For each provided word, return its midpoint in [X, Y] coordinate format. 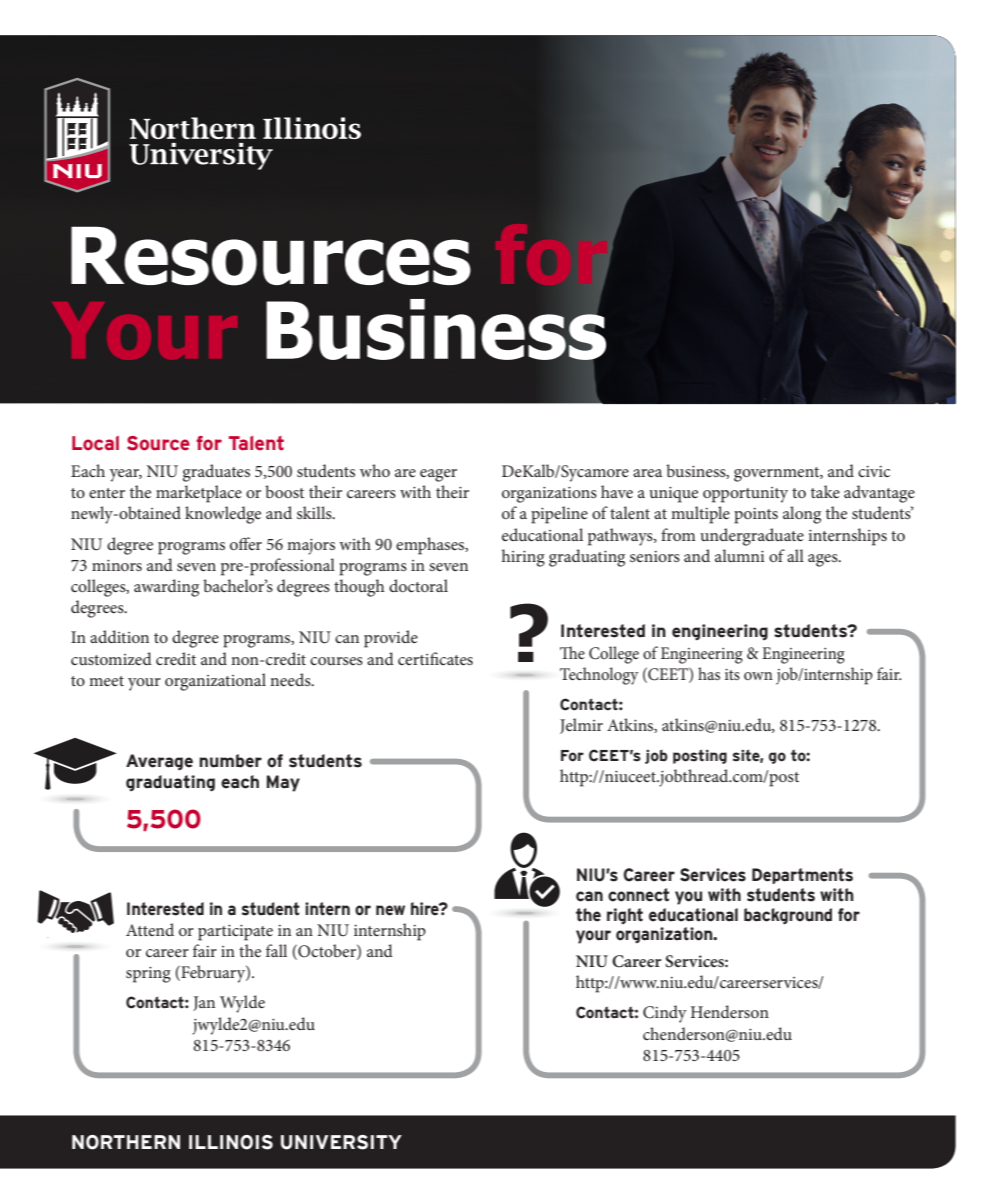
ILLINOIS [231, 1142]
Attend [150, 929]
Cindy [665, 1014]
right [625, 916]
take [825, 491]
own [758, 676]
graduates [216, 473]
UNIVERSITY [341, 1142]
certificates [435, 658]
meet [106, 681]
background [788, 916]
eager [438, 475]
